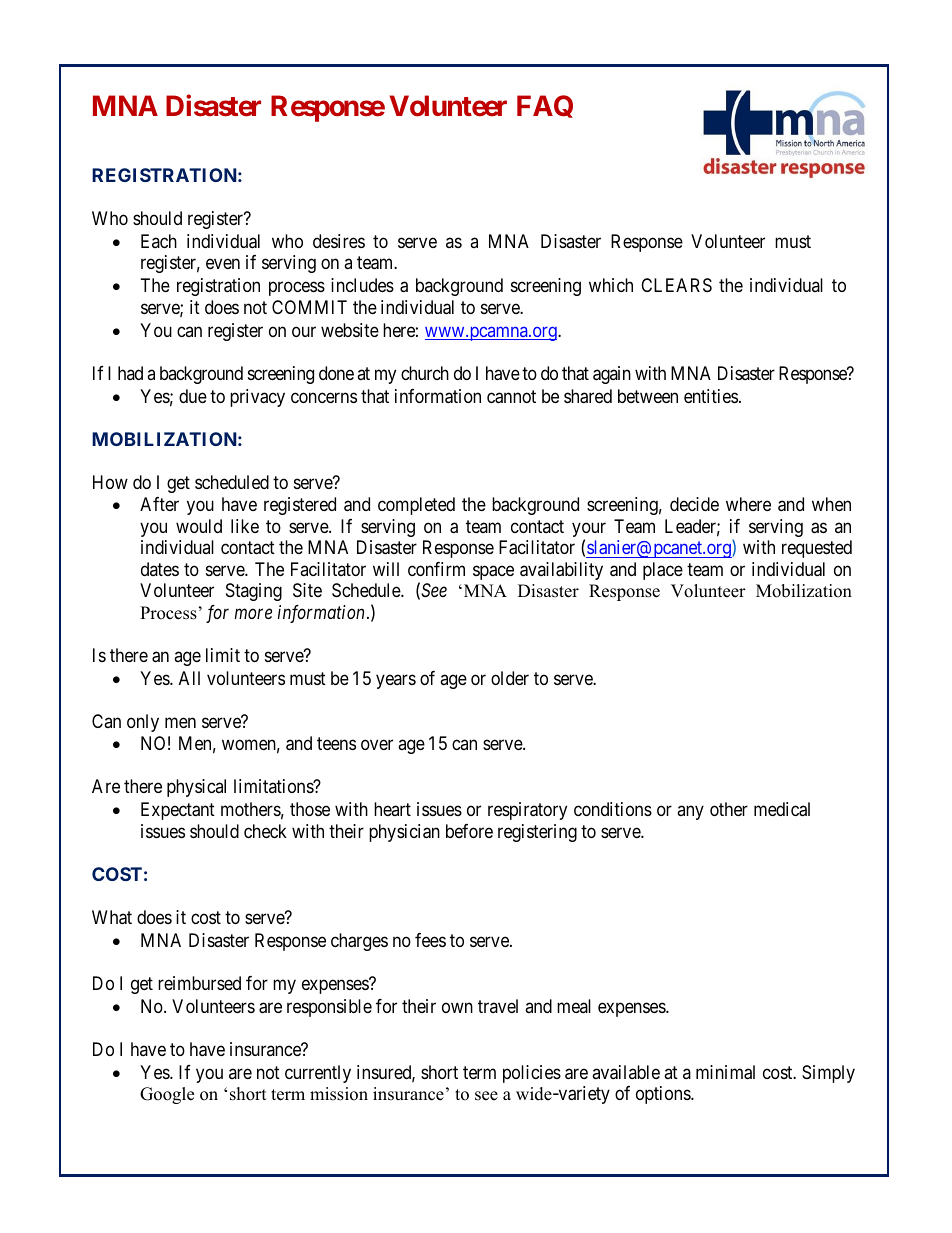 The width and height of the screenshot is (952, 1233). Describe the element at coordinates (159, 241) in the screenshot. I see `Each` at that location.
